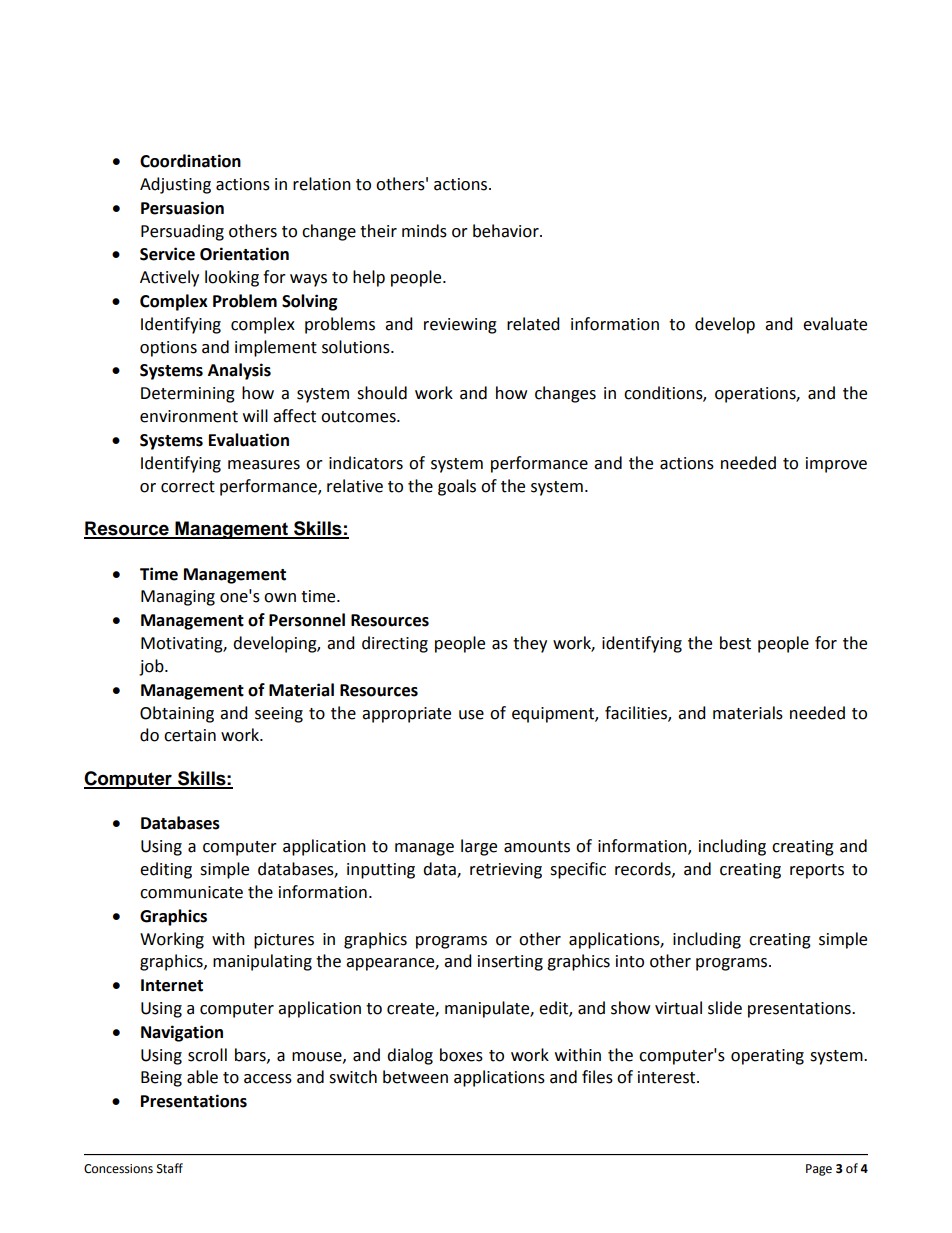 The height and width of the page is (1233, 952). What do you see at coordinates (188, 487) in the page?
I see `correct` at bounding box center [188, 487].
